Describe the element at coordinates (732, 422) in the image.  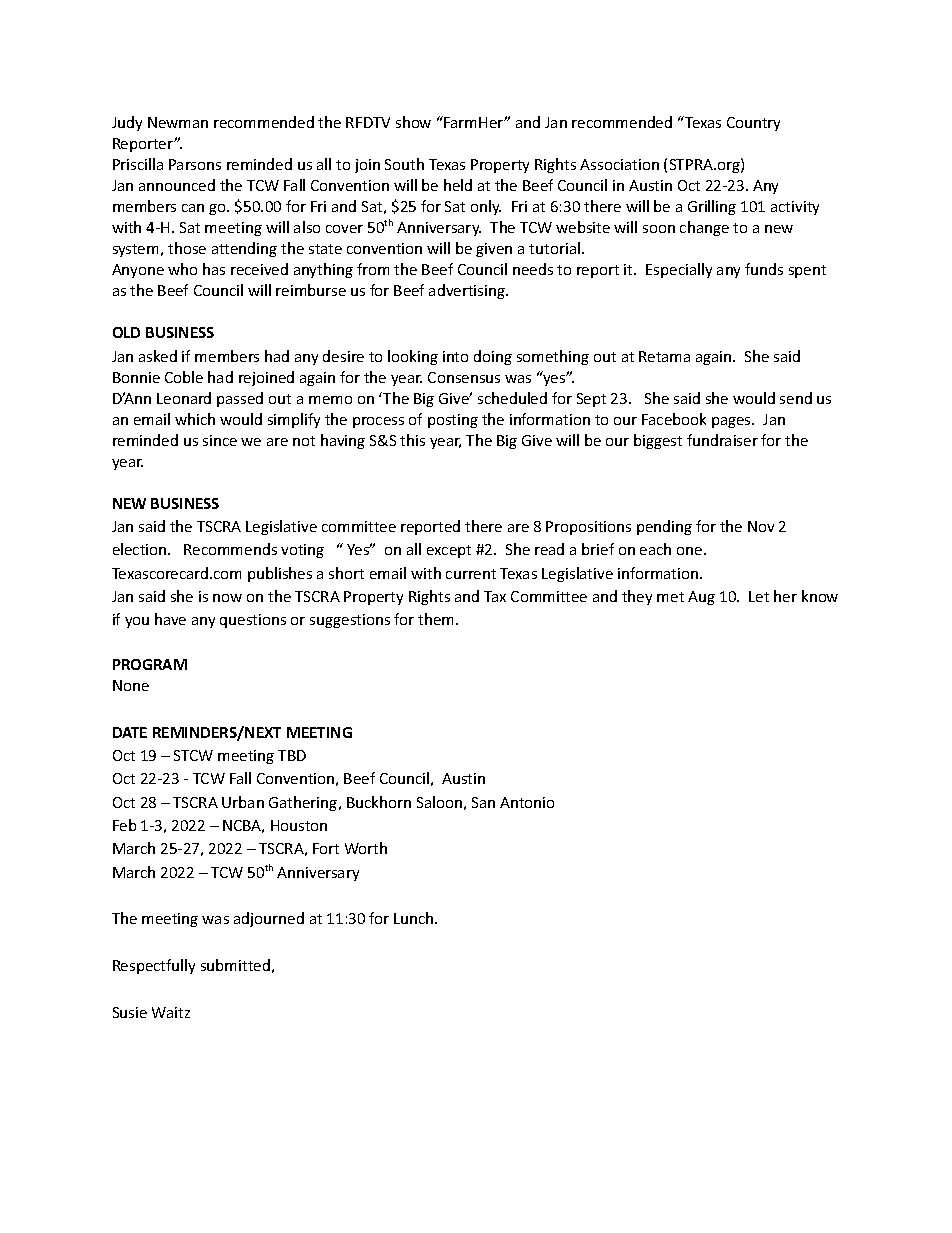
I see `pages` at that location.
